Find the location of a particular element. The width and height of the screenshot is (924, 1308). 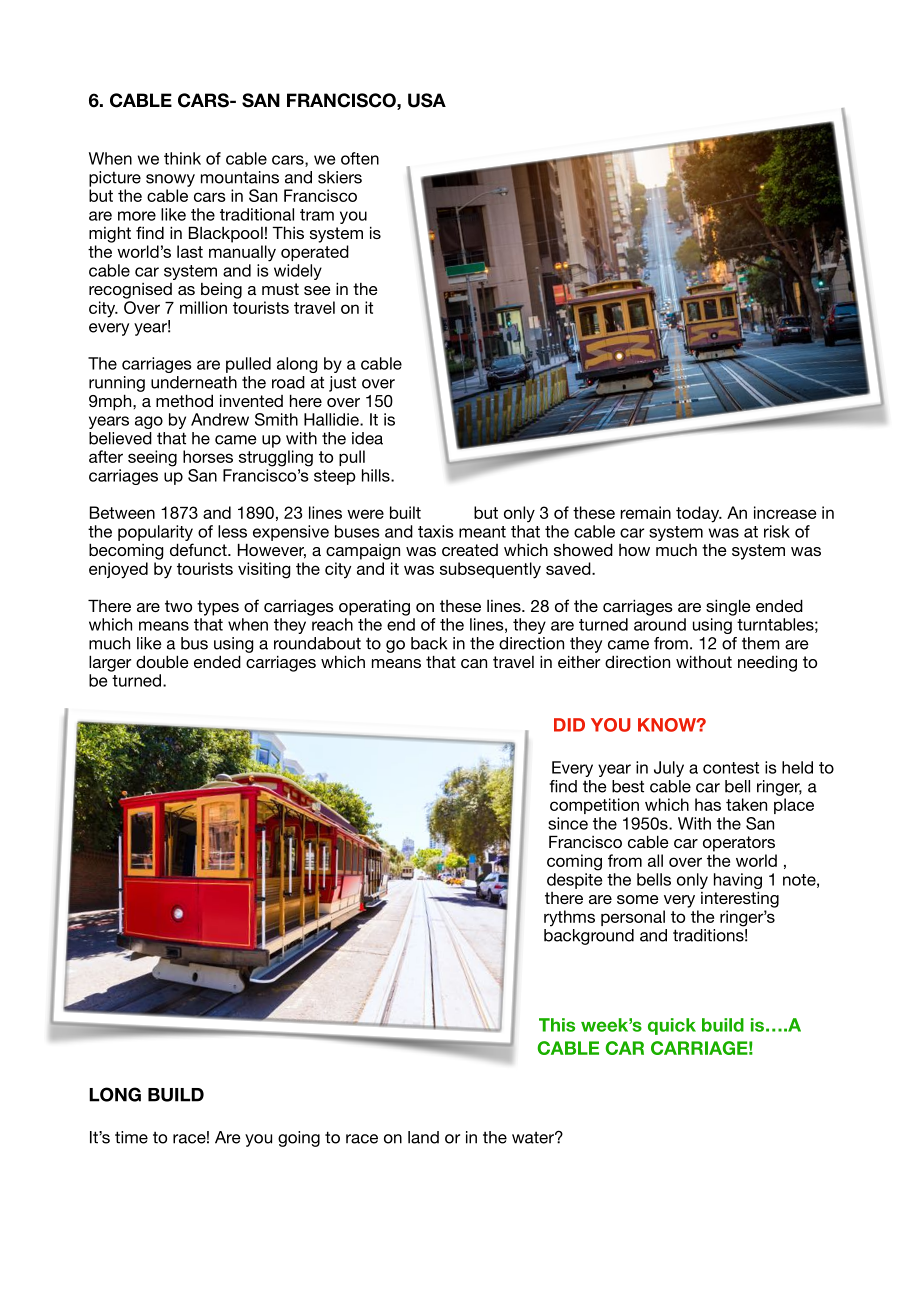

having is located at coordinates (738, 881).
